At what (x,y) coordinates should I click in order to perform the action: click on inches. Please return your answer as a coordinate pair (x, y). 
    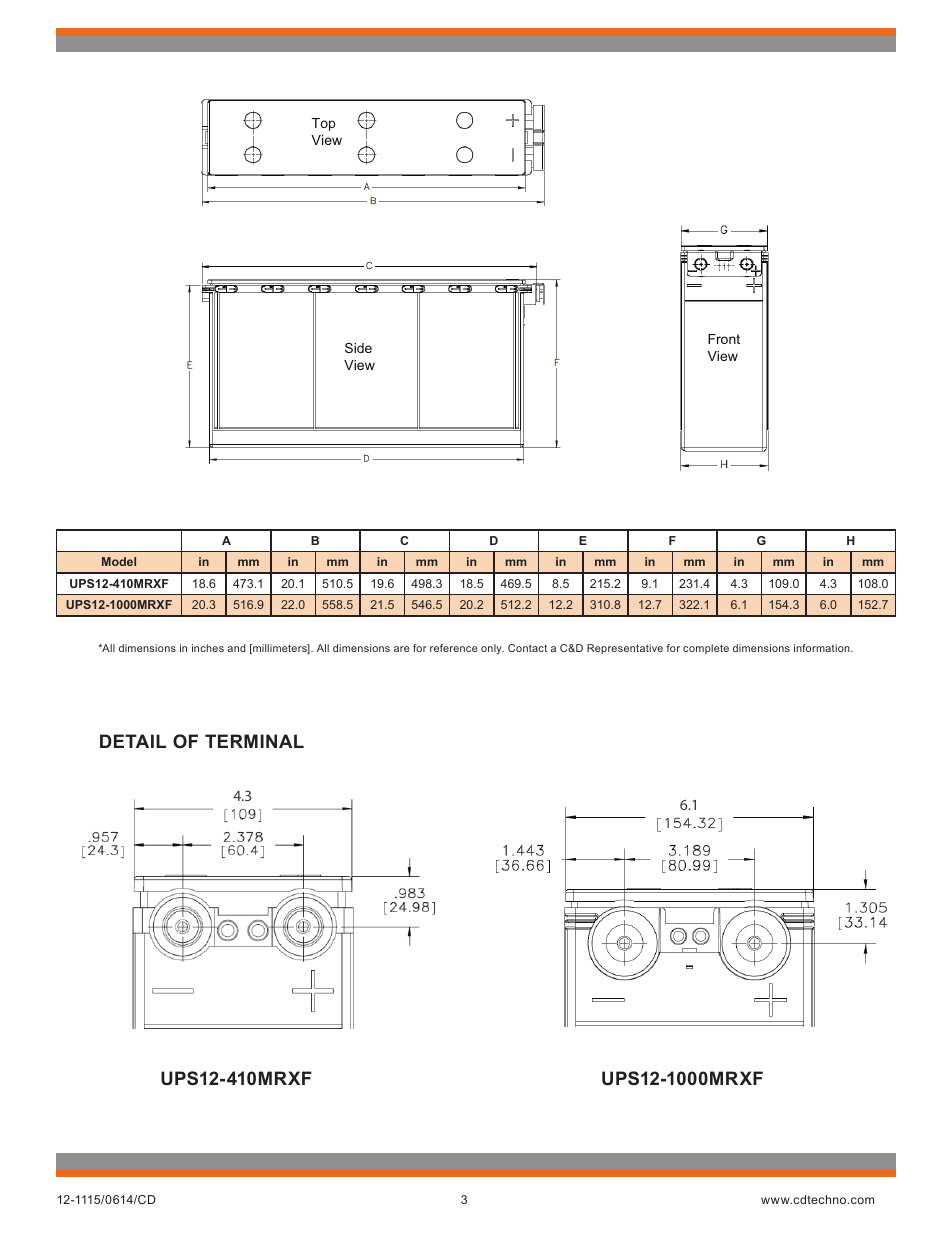
    Looking at the image, I should click on (208, 648).
